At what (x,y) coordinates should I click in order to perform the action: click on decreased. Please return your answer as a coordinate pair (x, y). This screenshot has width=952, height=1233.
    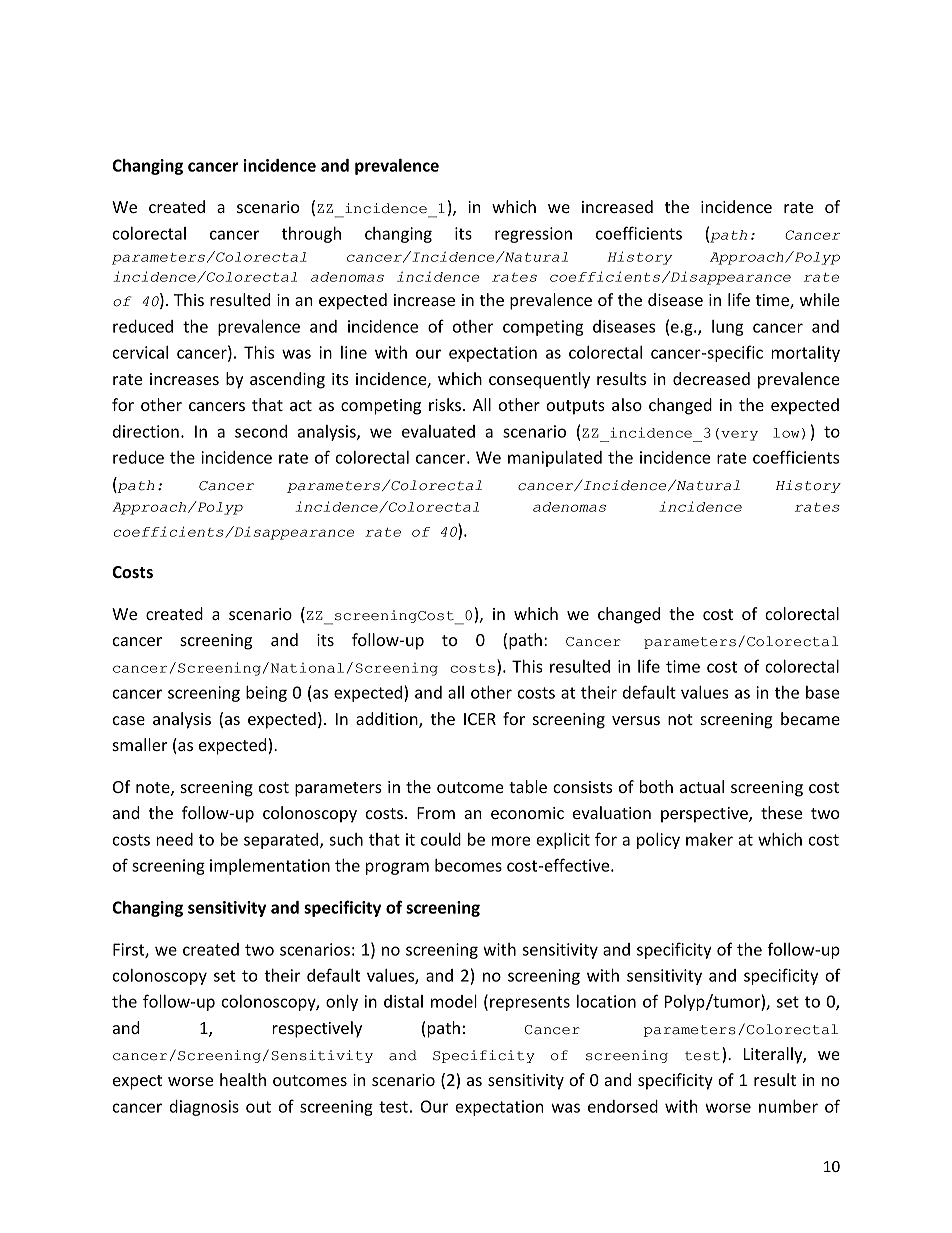
    Looking at the image, I should click on (711, 378).
